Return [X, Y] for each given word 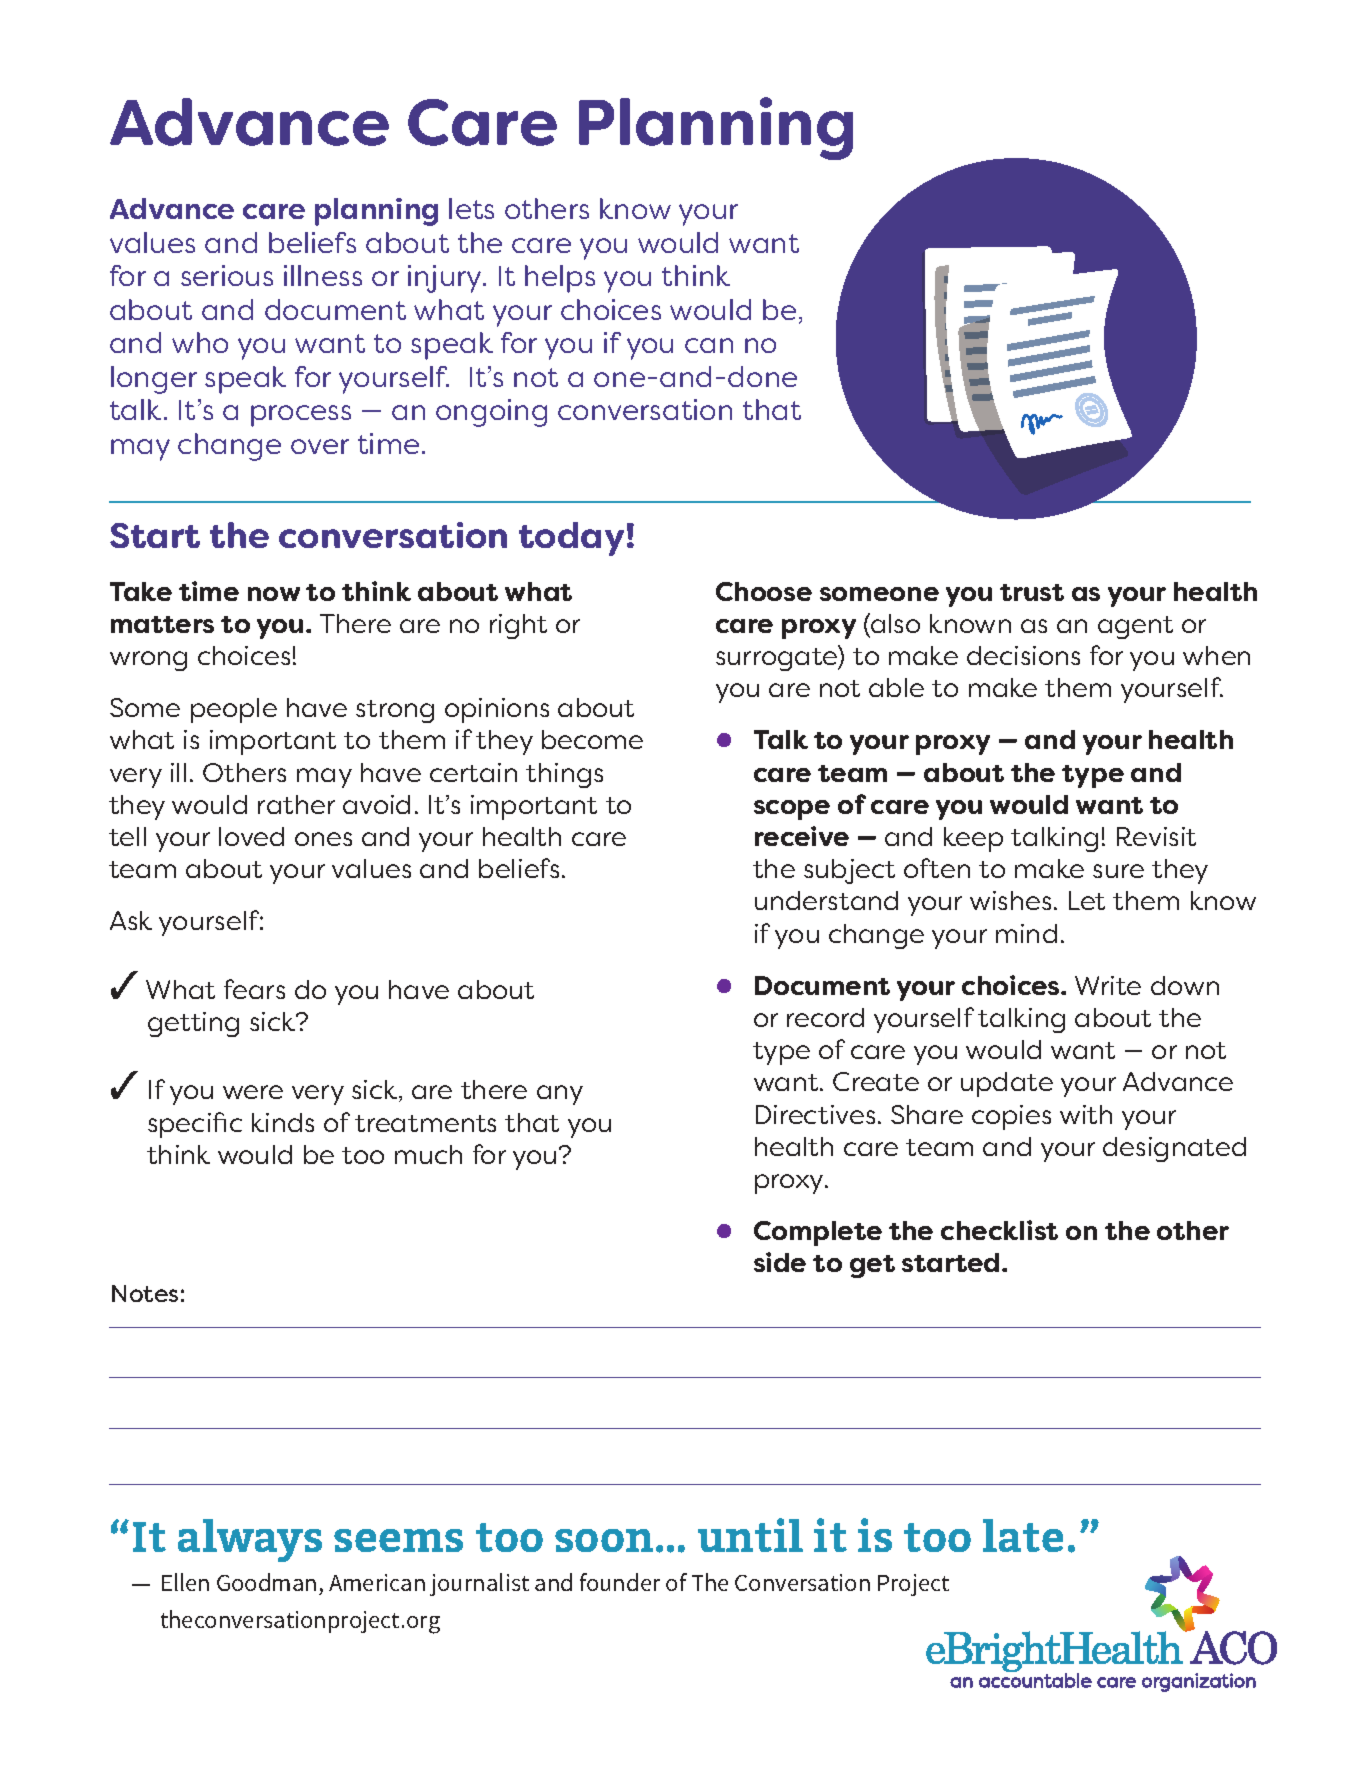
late [1023, 1535]
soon [604, 1540]
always [250, 1540]
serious [227, 275]
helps [560, 279]
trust [1032, 592]
